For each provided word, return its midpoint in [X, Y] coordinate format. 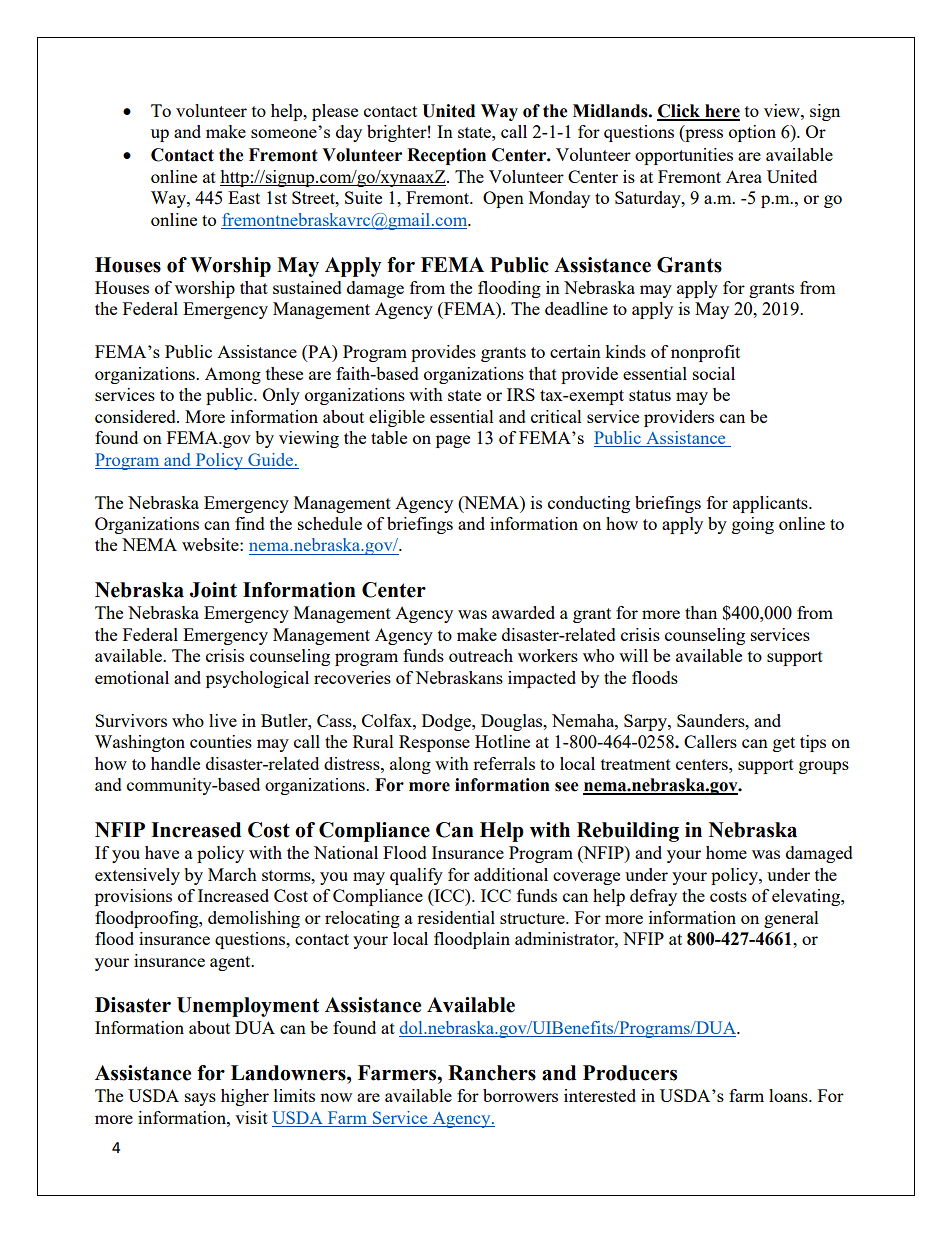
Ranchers [492, 1073]
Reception [446, 156]
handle [175, 763]
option [752, 133]
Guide [270, 459]
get [784, 744]
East [244, 197]
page [453, 441]
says [200, 1099]
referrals [504, 763]
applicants [771, 504]
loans [789, 1095]
